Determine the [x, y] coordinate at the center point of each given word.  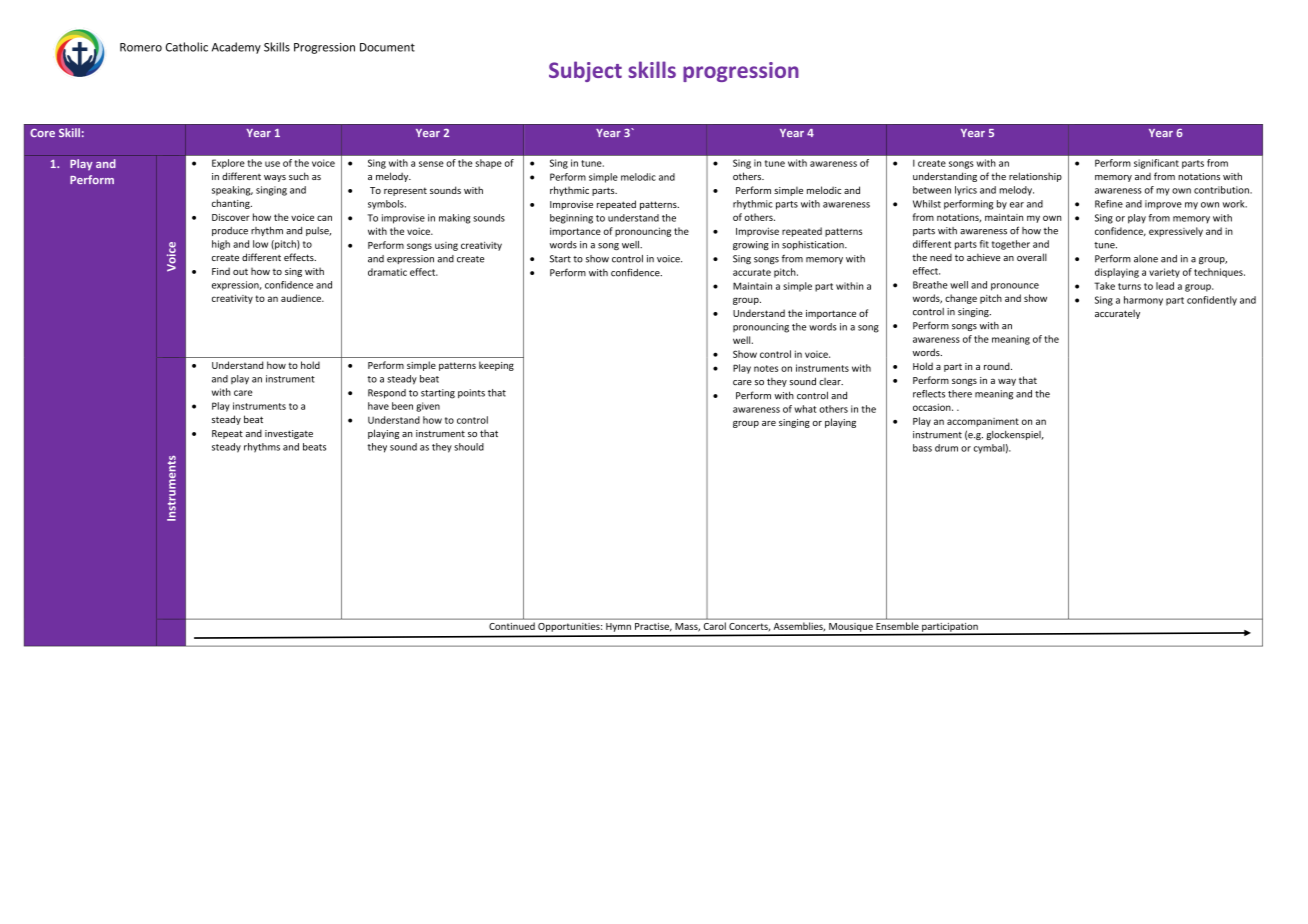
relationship [1035, 177]
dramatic [387, 272]
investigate [289, 434]
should [469, 447]
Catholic [187, 47]
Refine [1109, 204]
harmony [1143, 301]
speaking [232, 191]
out [240, 272]
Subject [585, 71]
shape [489, 164]
